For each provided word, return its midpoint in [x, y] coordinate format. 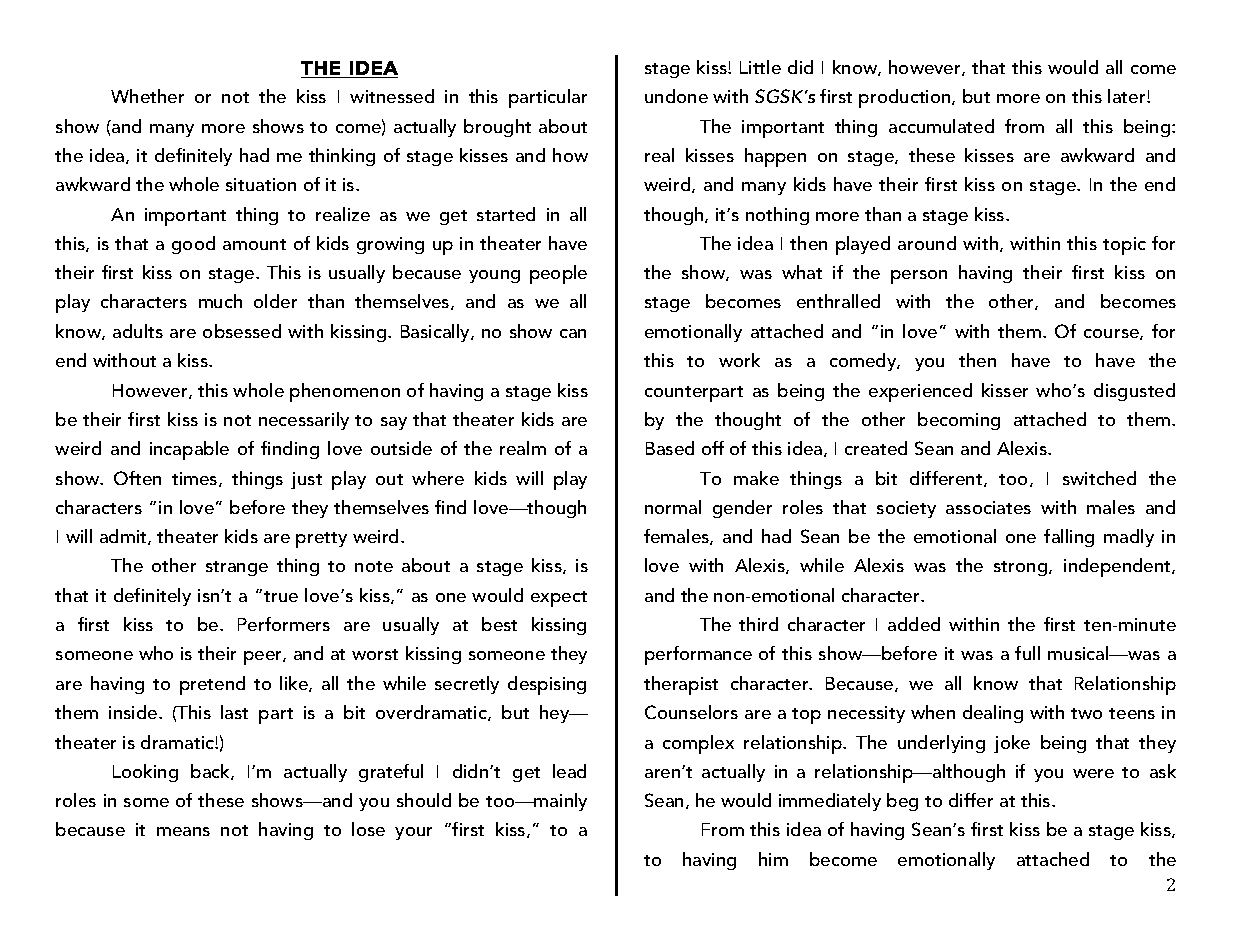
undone [676, 96]
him [773, 859]
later [1128, 96]
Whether [147, 96]
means [183, 831]
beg [902, 802]
